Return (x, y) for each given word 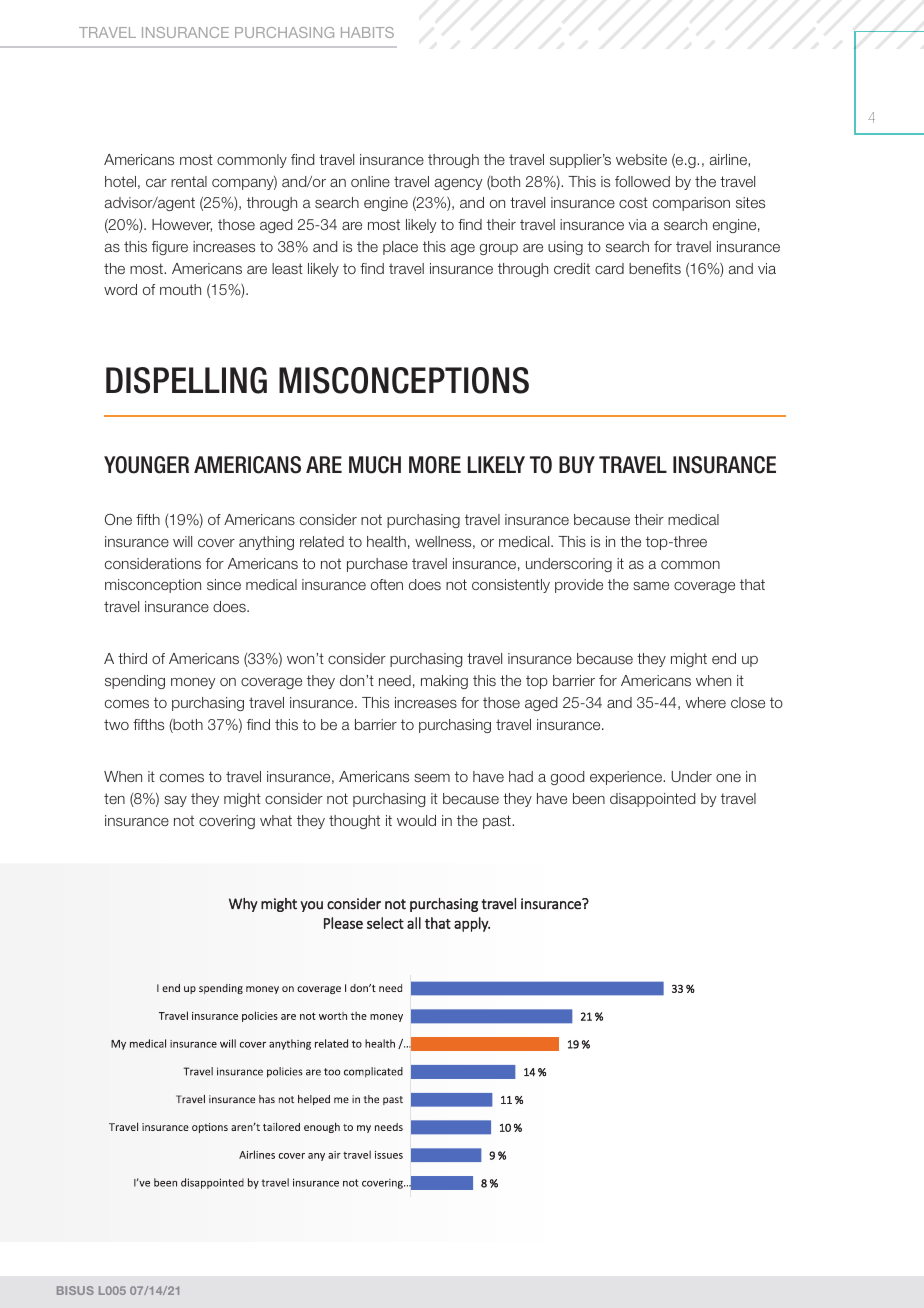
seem (432, 778)
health (386, 541)
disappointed (652, 800)
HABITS (367, 32)
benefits (655, 268)
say (175, 801)
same (651, 585)
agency (458, 184)
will (182, 541)
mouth (180, 289)
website (641, 159)
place (400, 248)
